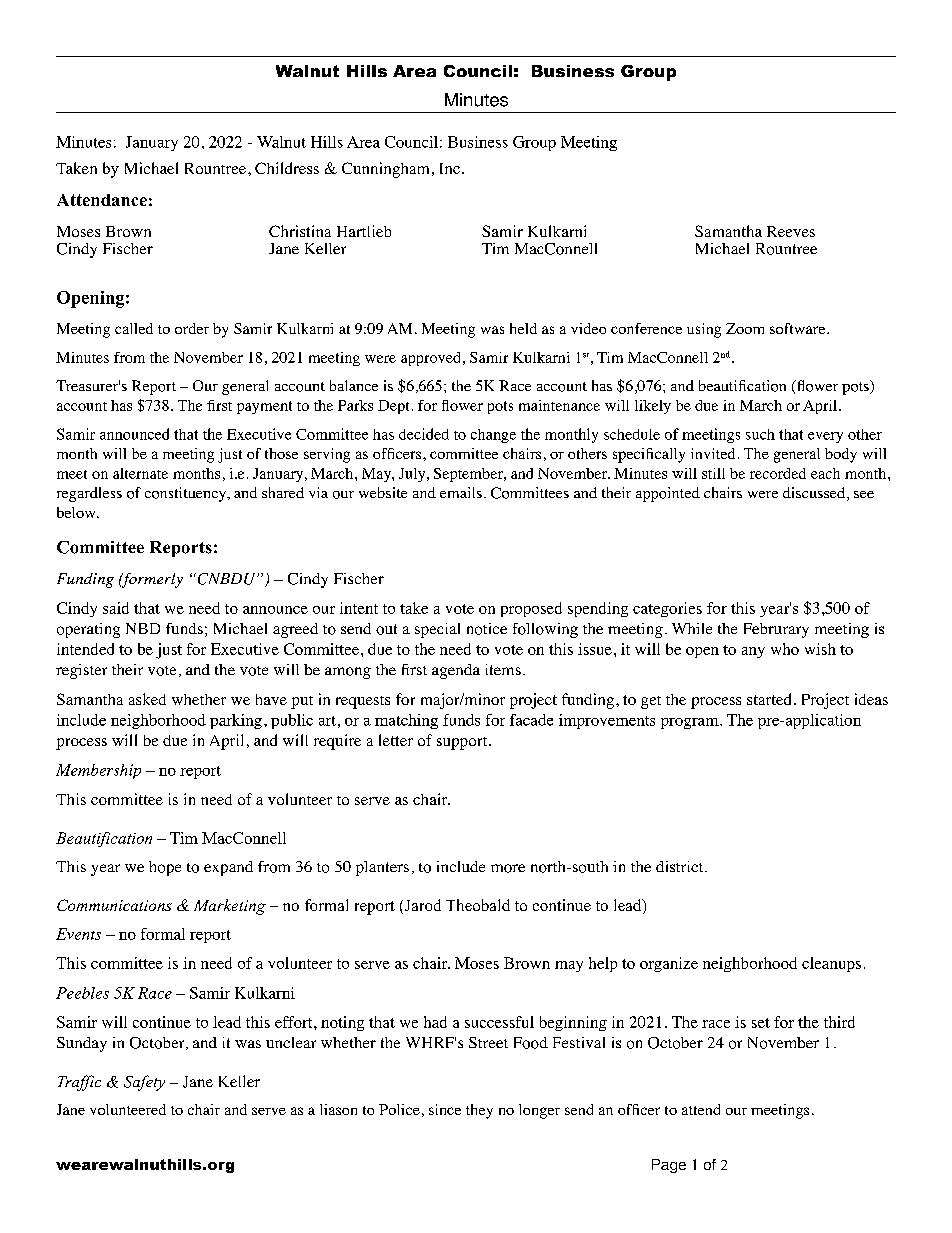 This image has height=1233, width=952. Describe the element at coordinates (669, 1166) in the image. I see `Page` at that location.
